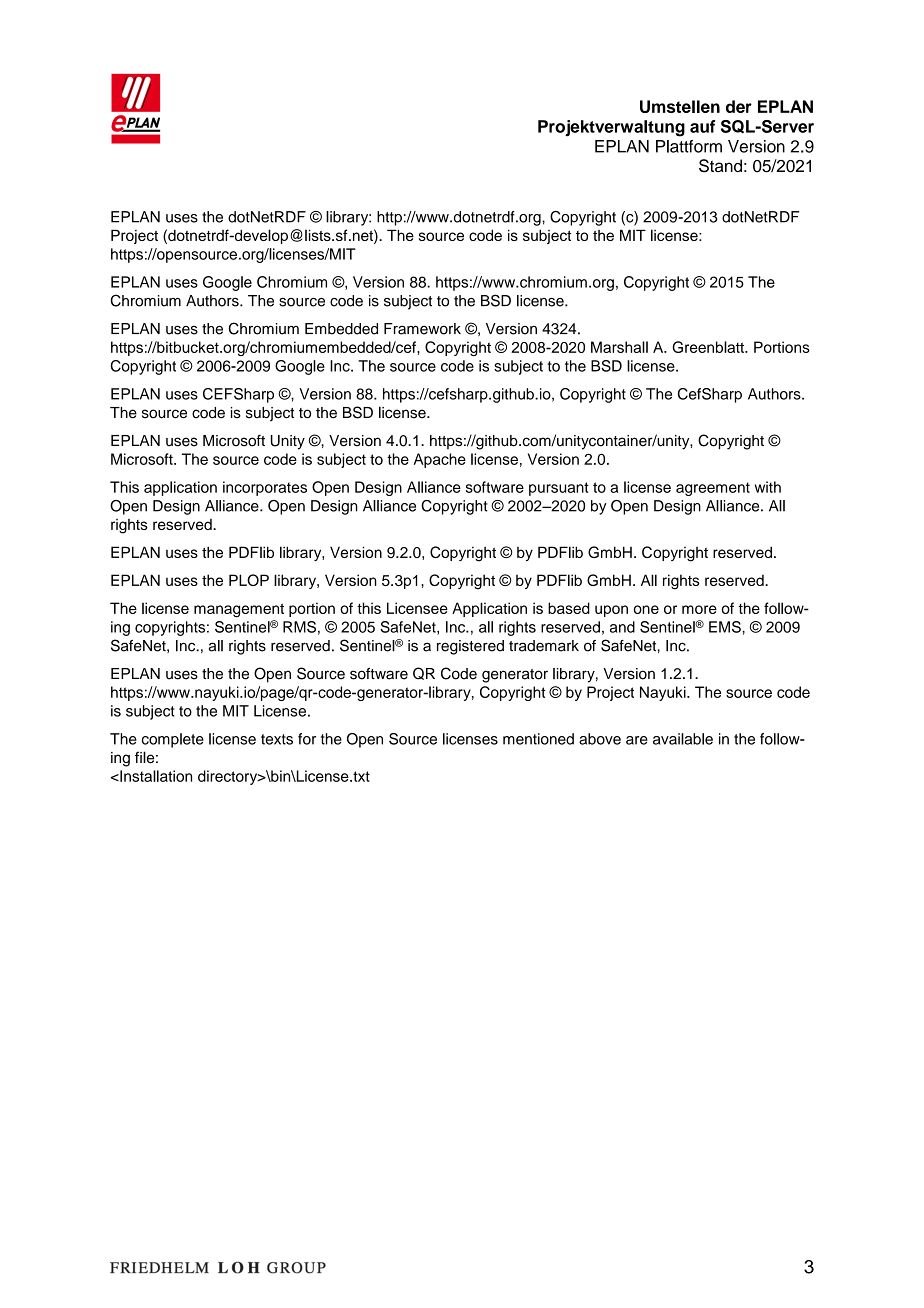 This image has width=924, height=1308. I want to click on agreement, so click(713, 489).
